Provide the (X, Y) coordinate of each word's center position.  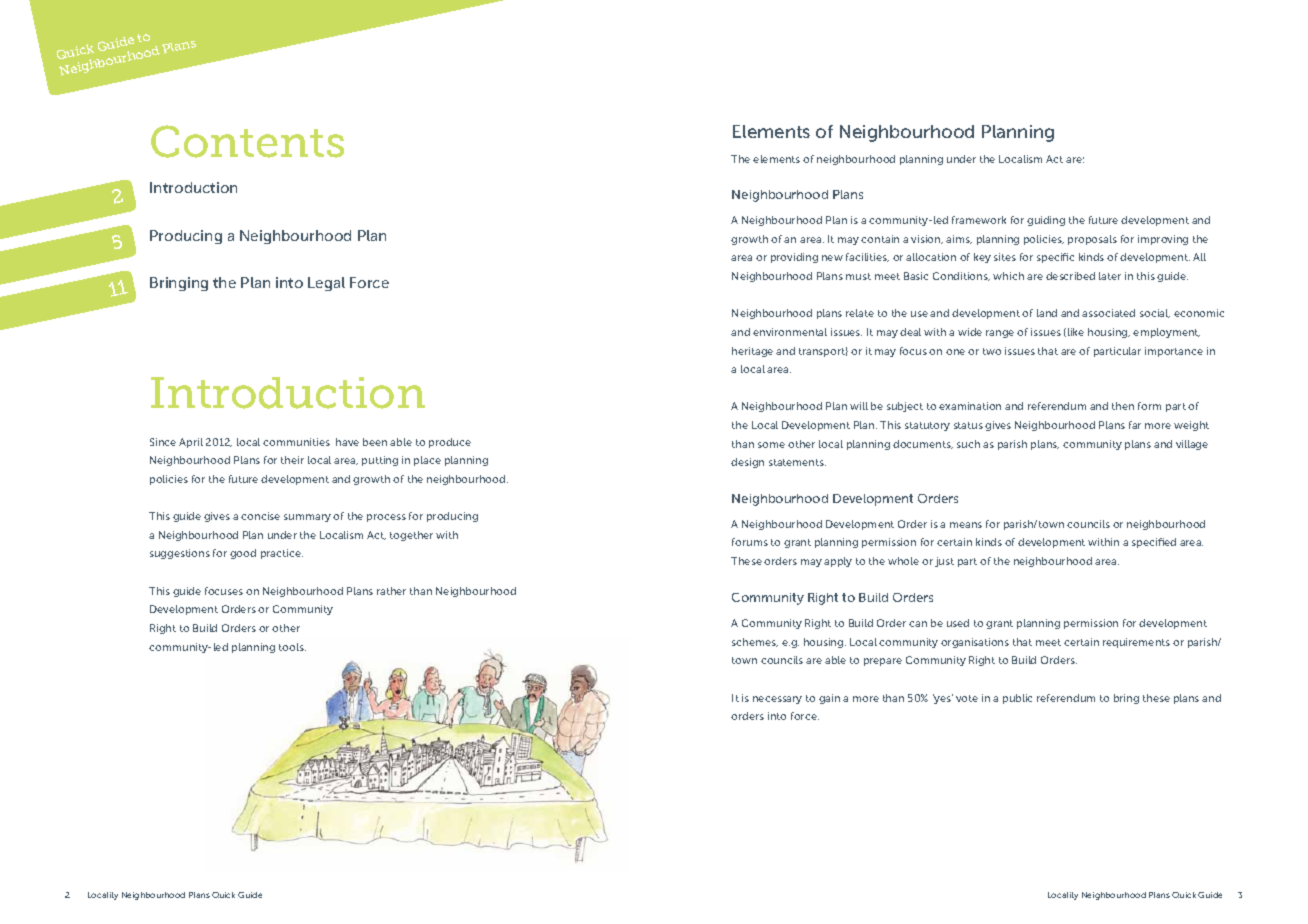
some (771, 445)
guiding (1046, 221)
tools (292, 647)
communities (296, 442)
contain (880, 239)
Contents (247, 141)
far (1135, 425)
